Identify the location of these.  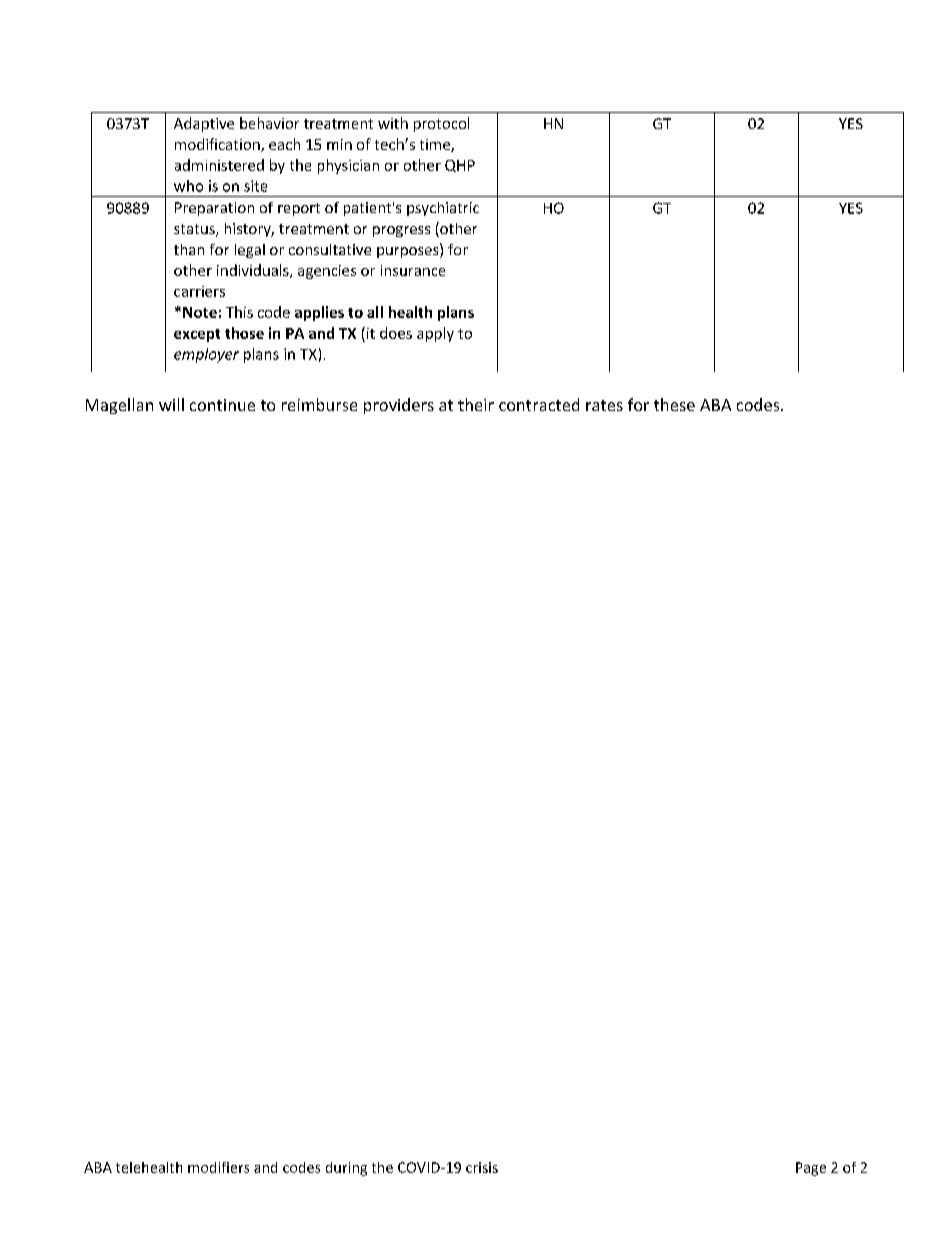
(674, 404).
